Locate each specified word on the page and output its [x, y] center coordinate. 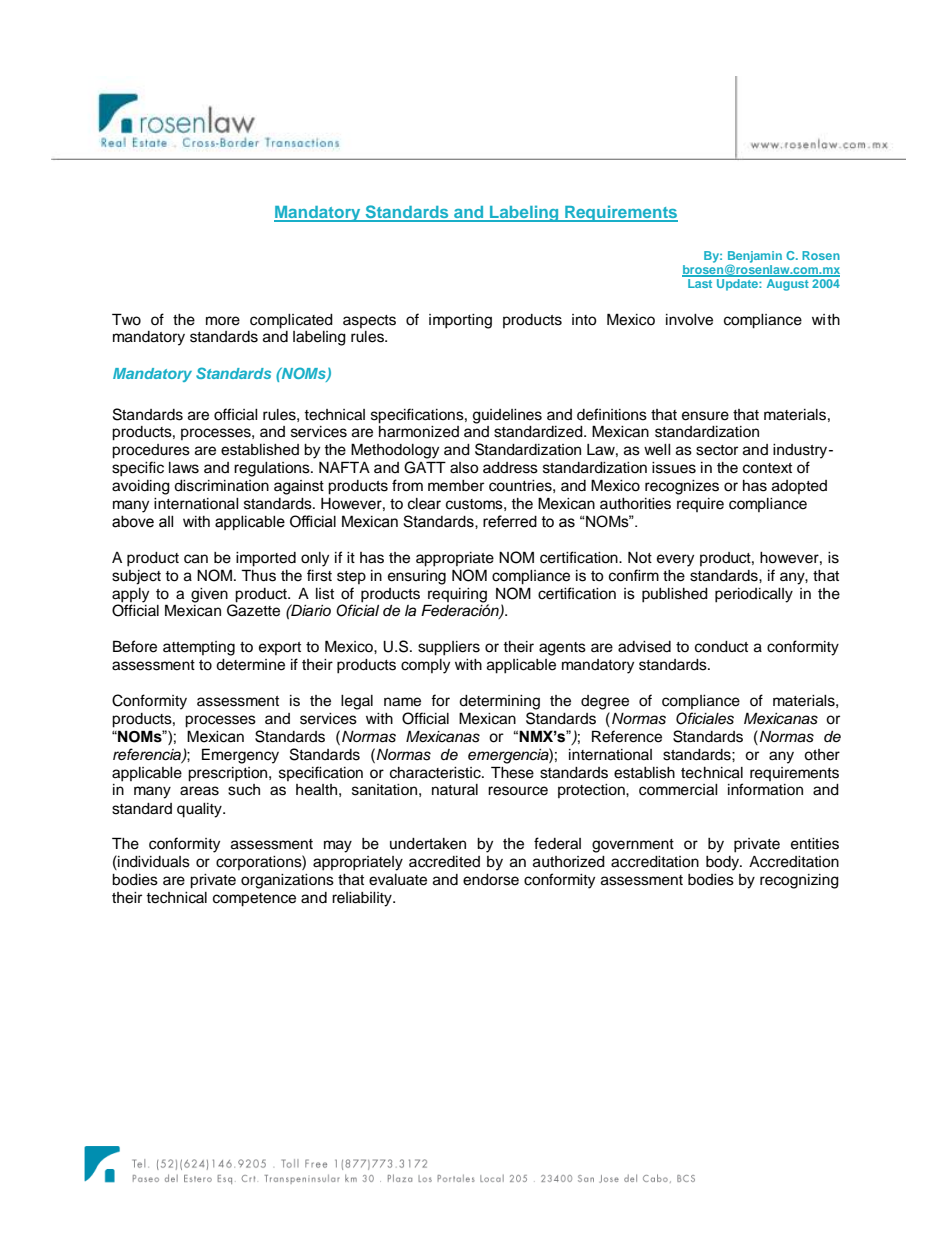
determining [499, 702]
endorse [491, 880]
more [223, 321]
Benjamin [755, 258]
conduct [721, 647]
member [456, 486]
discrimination [221, 486]
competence [254, 900]
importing [460, 321]
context [767, 468]
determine [250, 665]
